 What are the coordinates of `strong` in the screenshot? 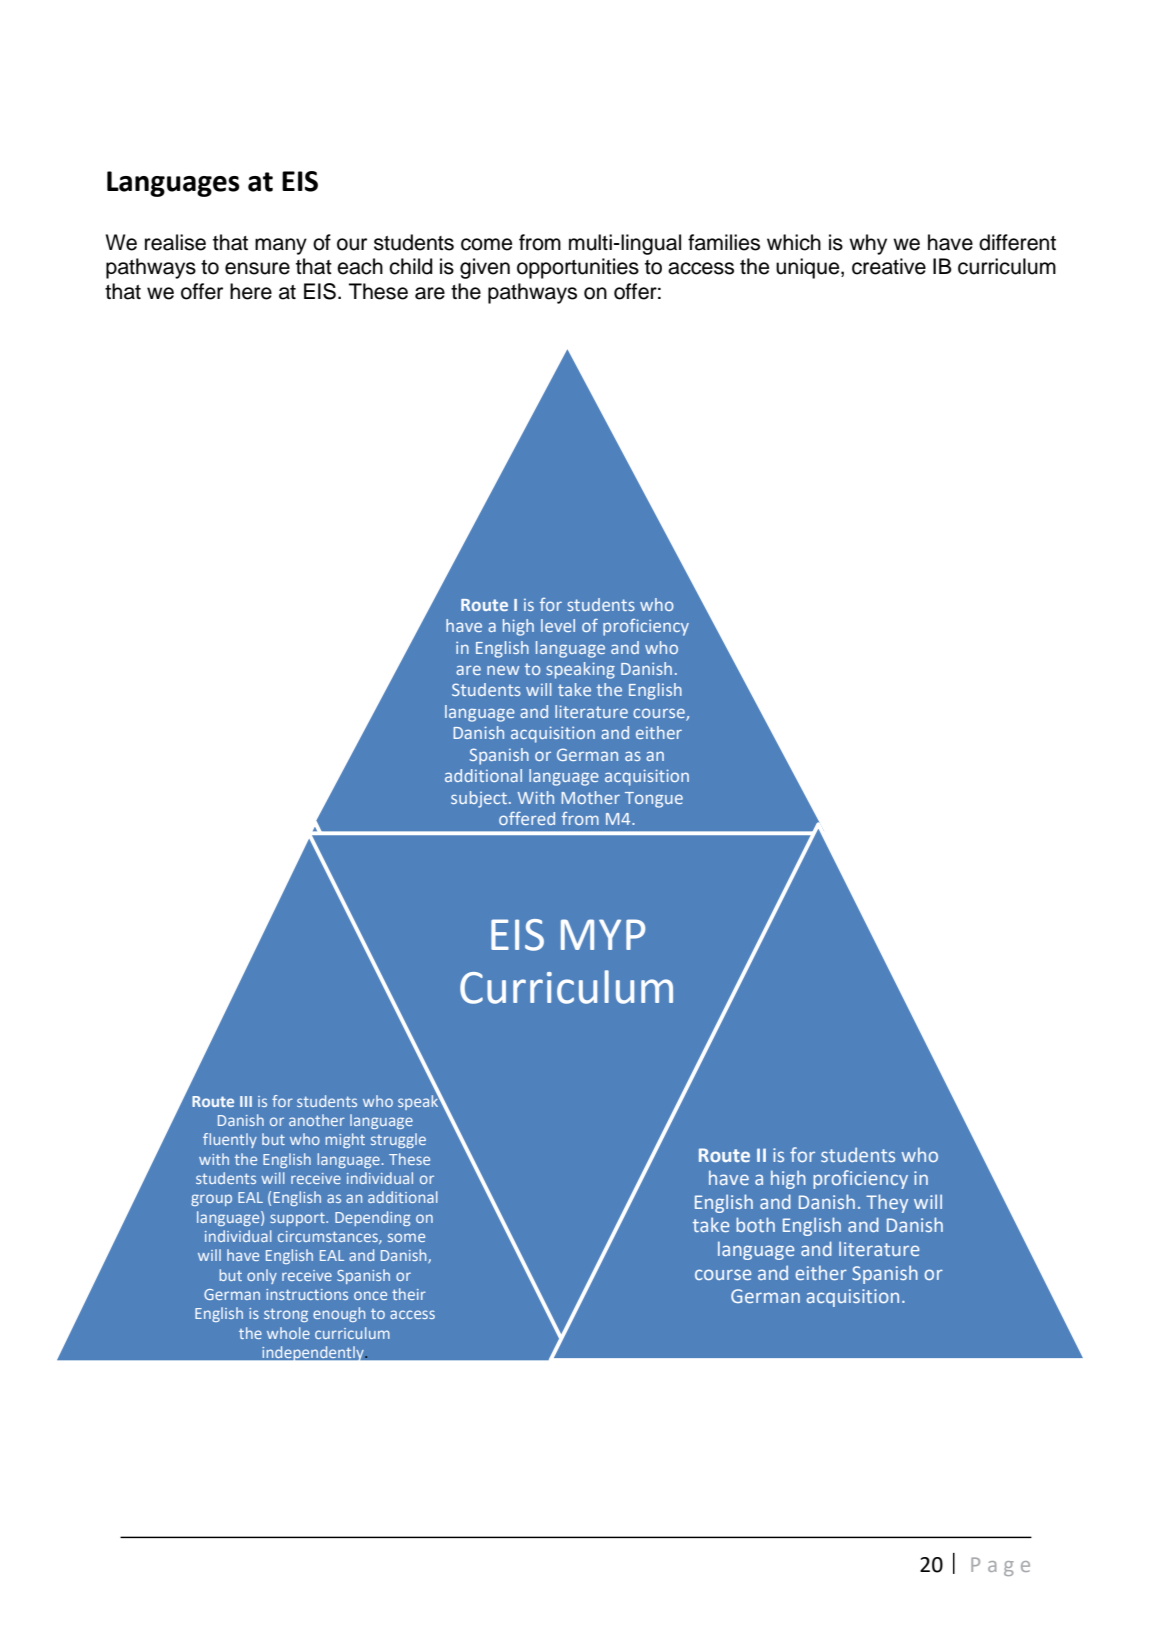 It's located at (286, 1315).
